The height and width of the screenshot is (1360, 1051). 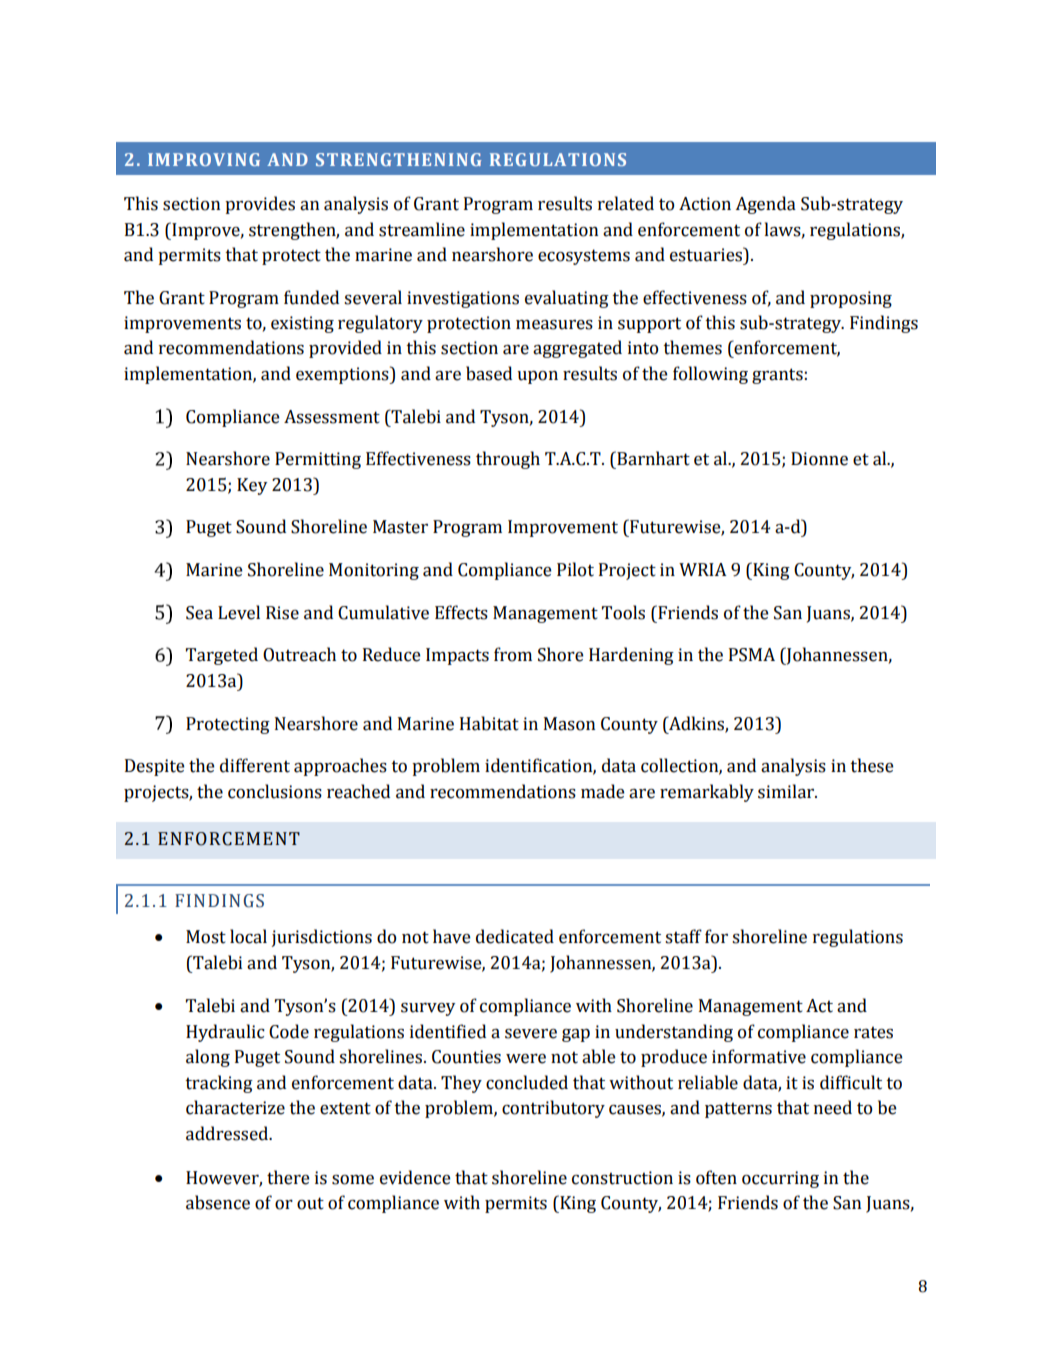 I want to click on contributory, so click(x=553, y=1109).
